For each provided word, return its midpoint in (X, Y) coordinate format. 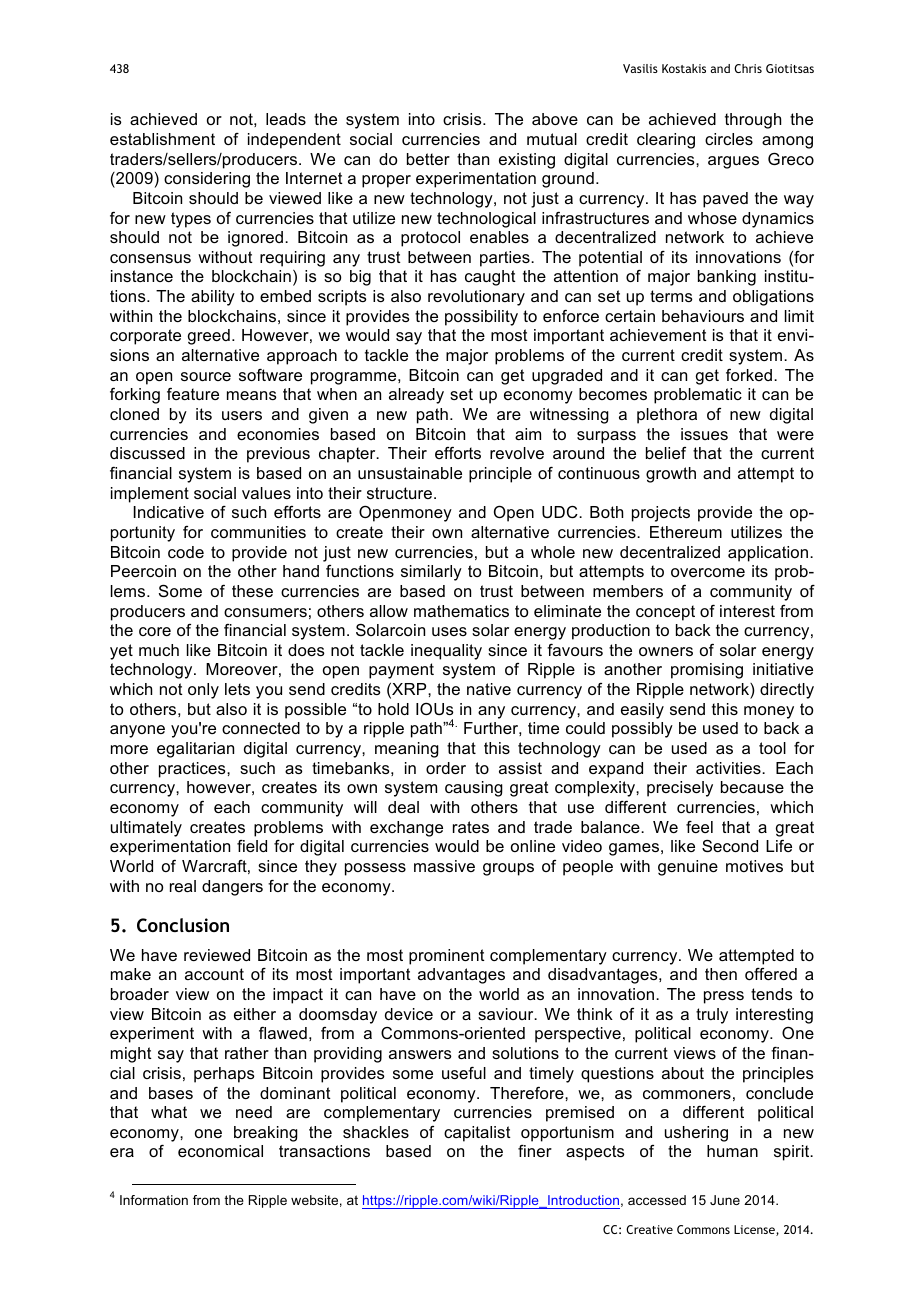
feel (699, 827)
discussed (147, 453)
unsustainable (410, 473)
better (428, 159)
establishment (162, 139)
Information (154, 1200)
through (753, 121)
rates (471, 827)
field (252, 846)
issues (704, 434)
